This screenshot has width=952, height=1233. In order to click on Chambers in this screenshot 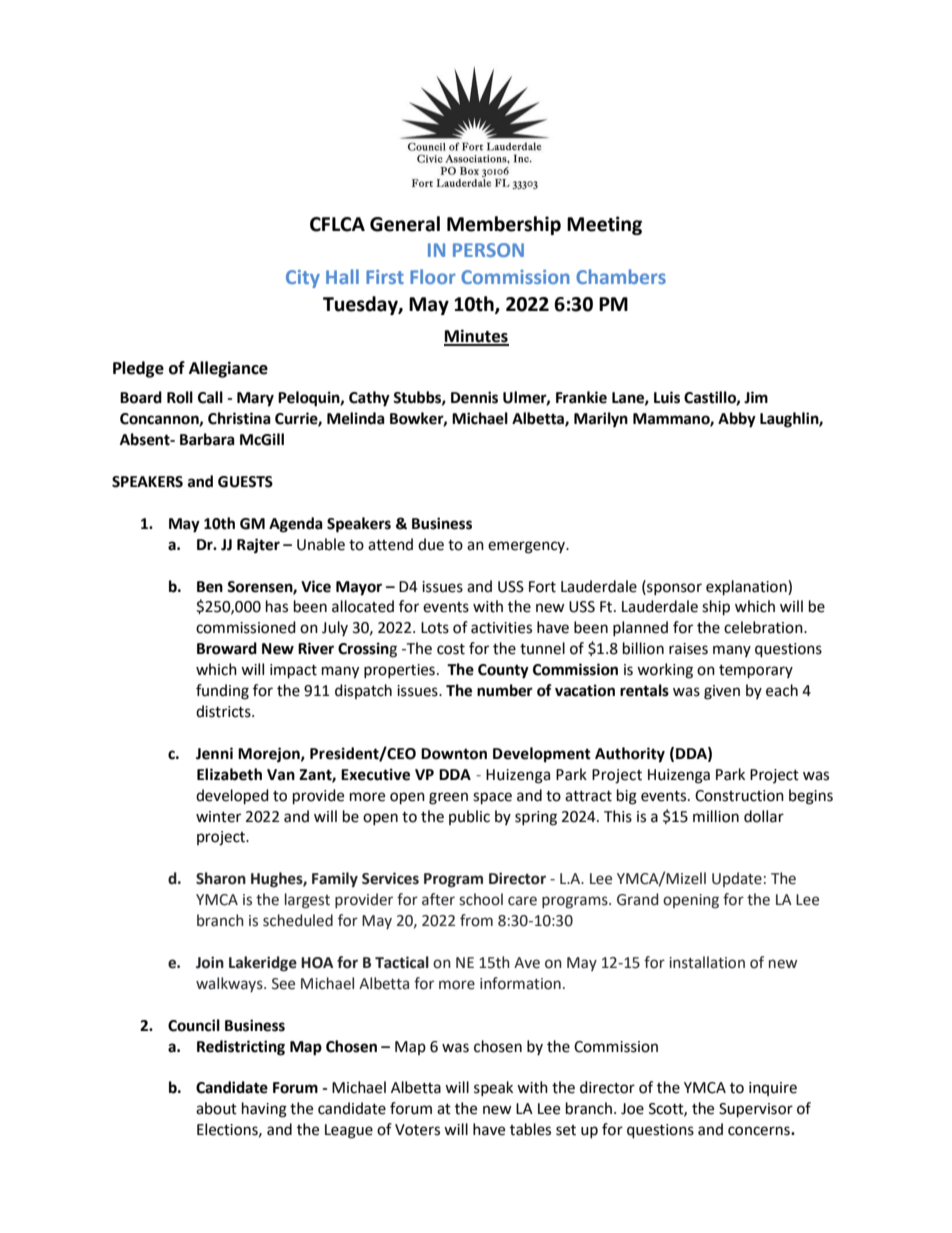, I will do `click(621, 276)`.
